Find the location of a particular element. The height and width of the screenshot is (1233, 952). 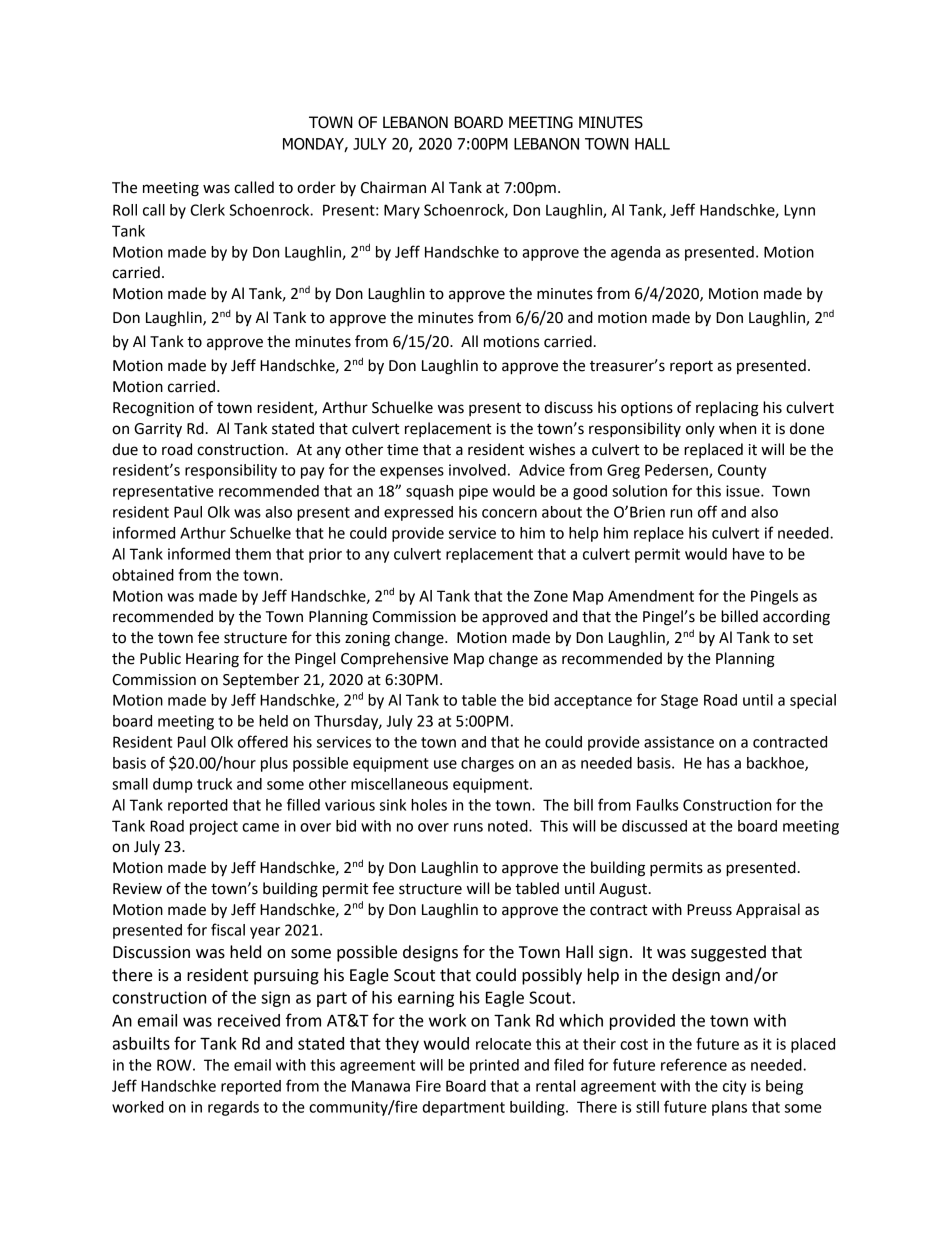

Comprehensive is located at coordinates (394, 660).
